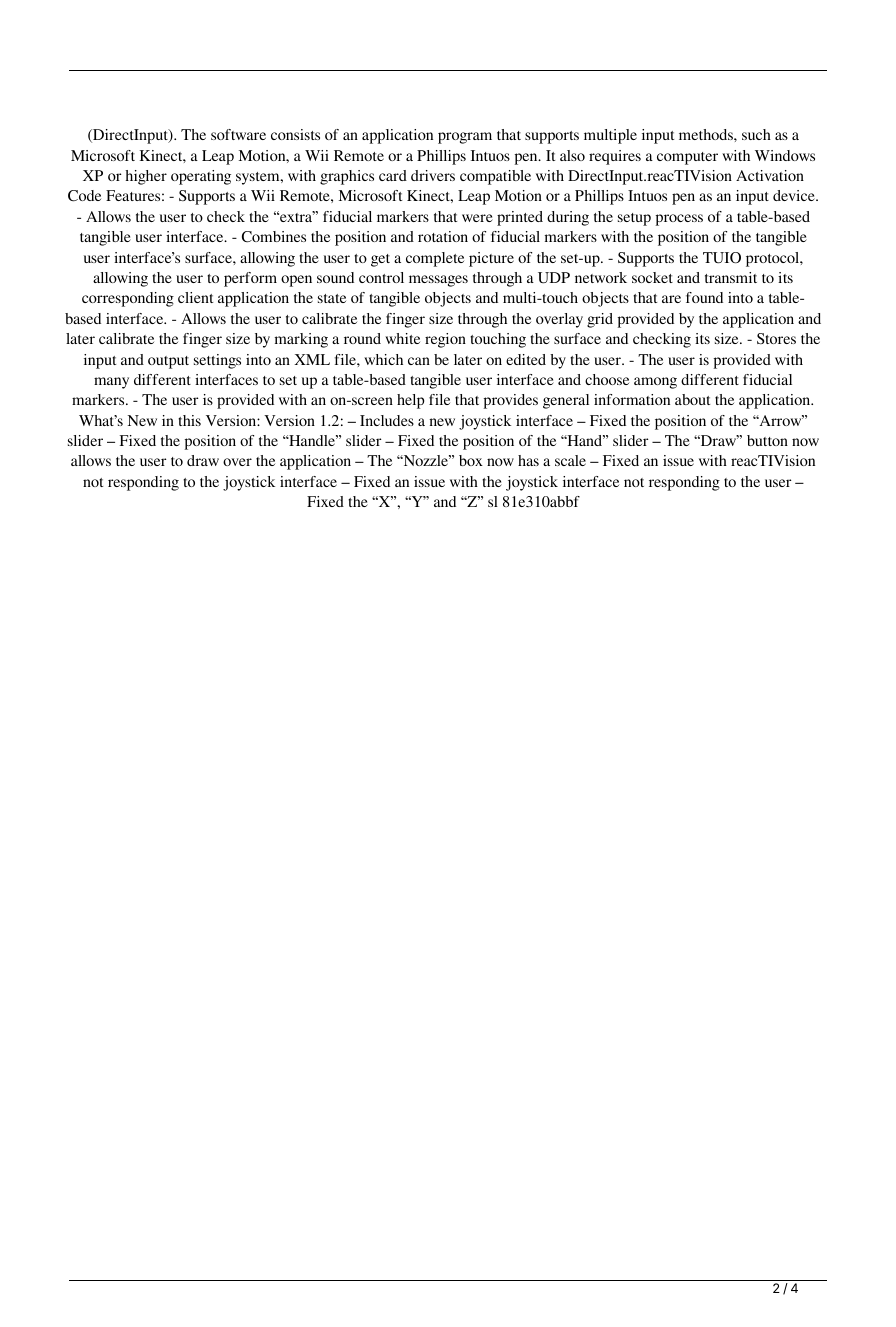 The image size is (896, 1327). What do you see at coordinates (731, 277) in the screenshot?
I see `transmit` at bounding box center [731, 277].
